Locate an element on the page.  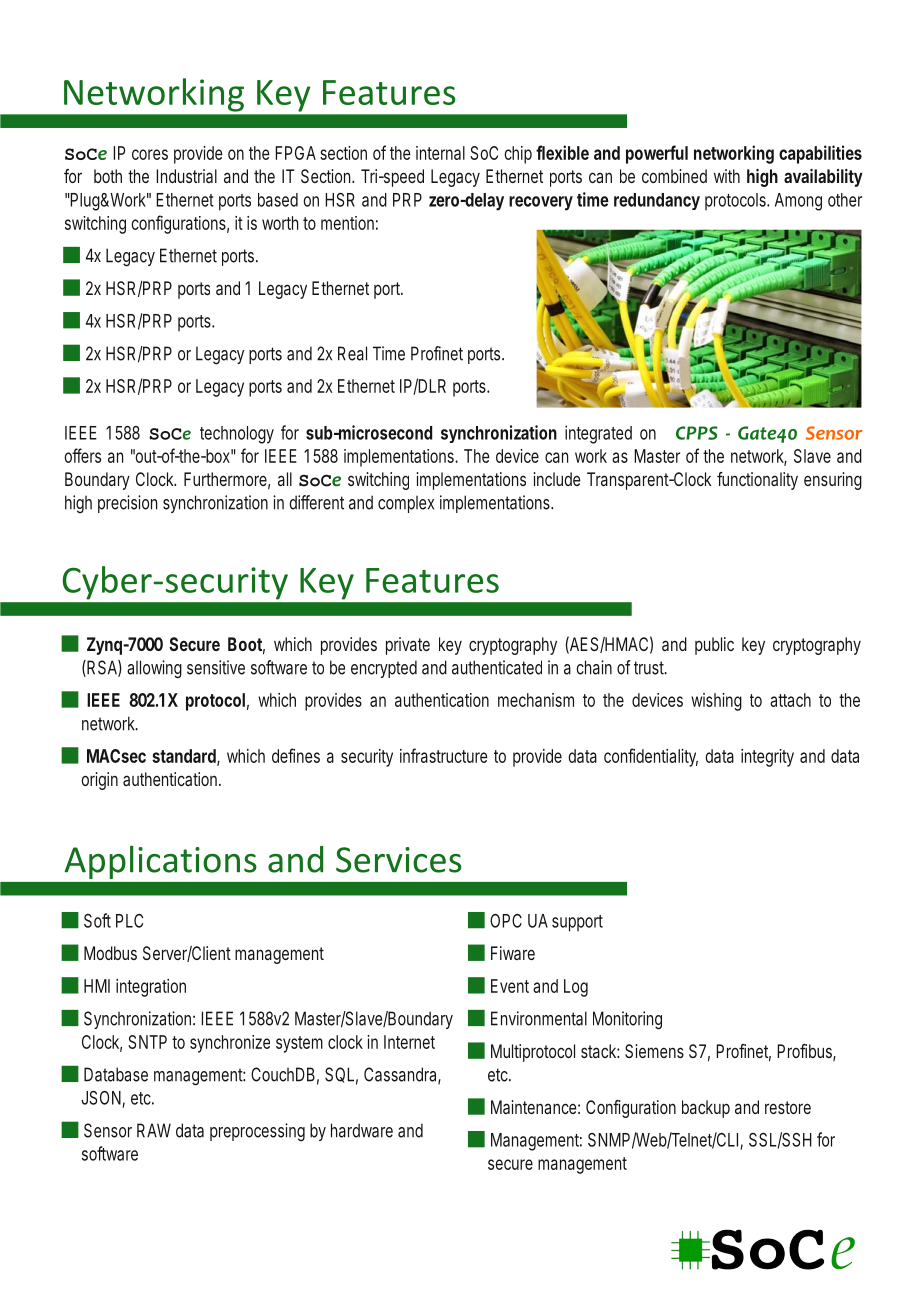
authenticated is located at coordinates (497, 667).
